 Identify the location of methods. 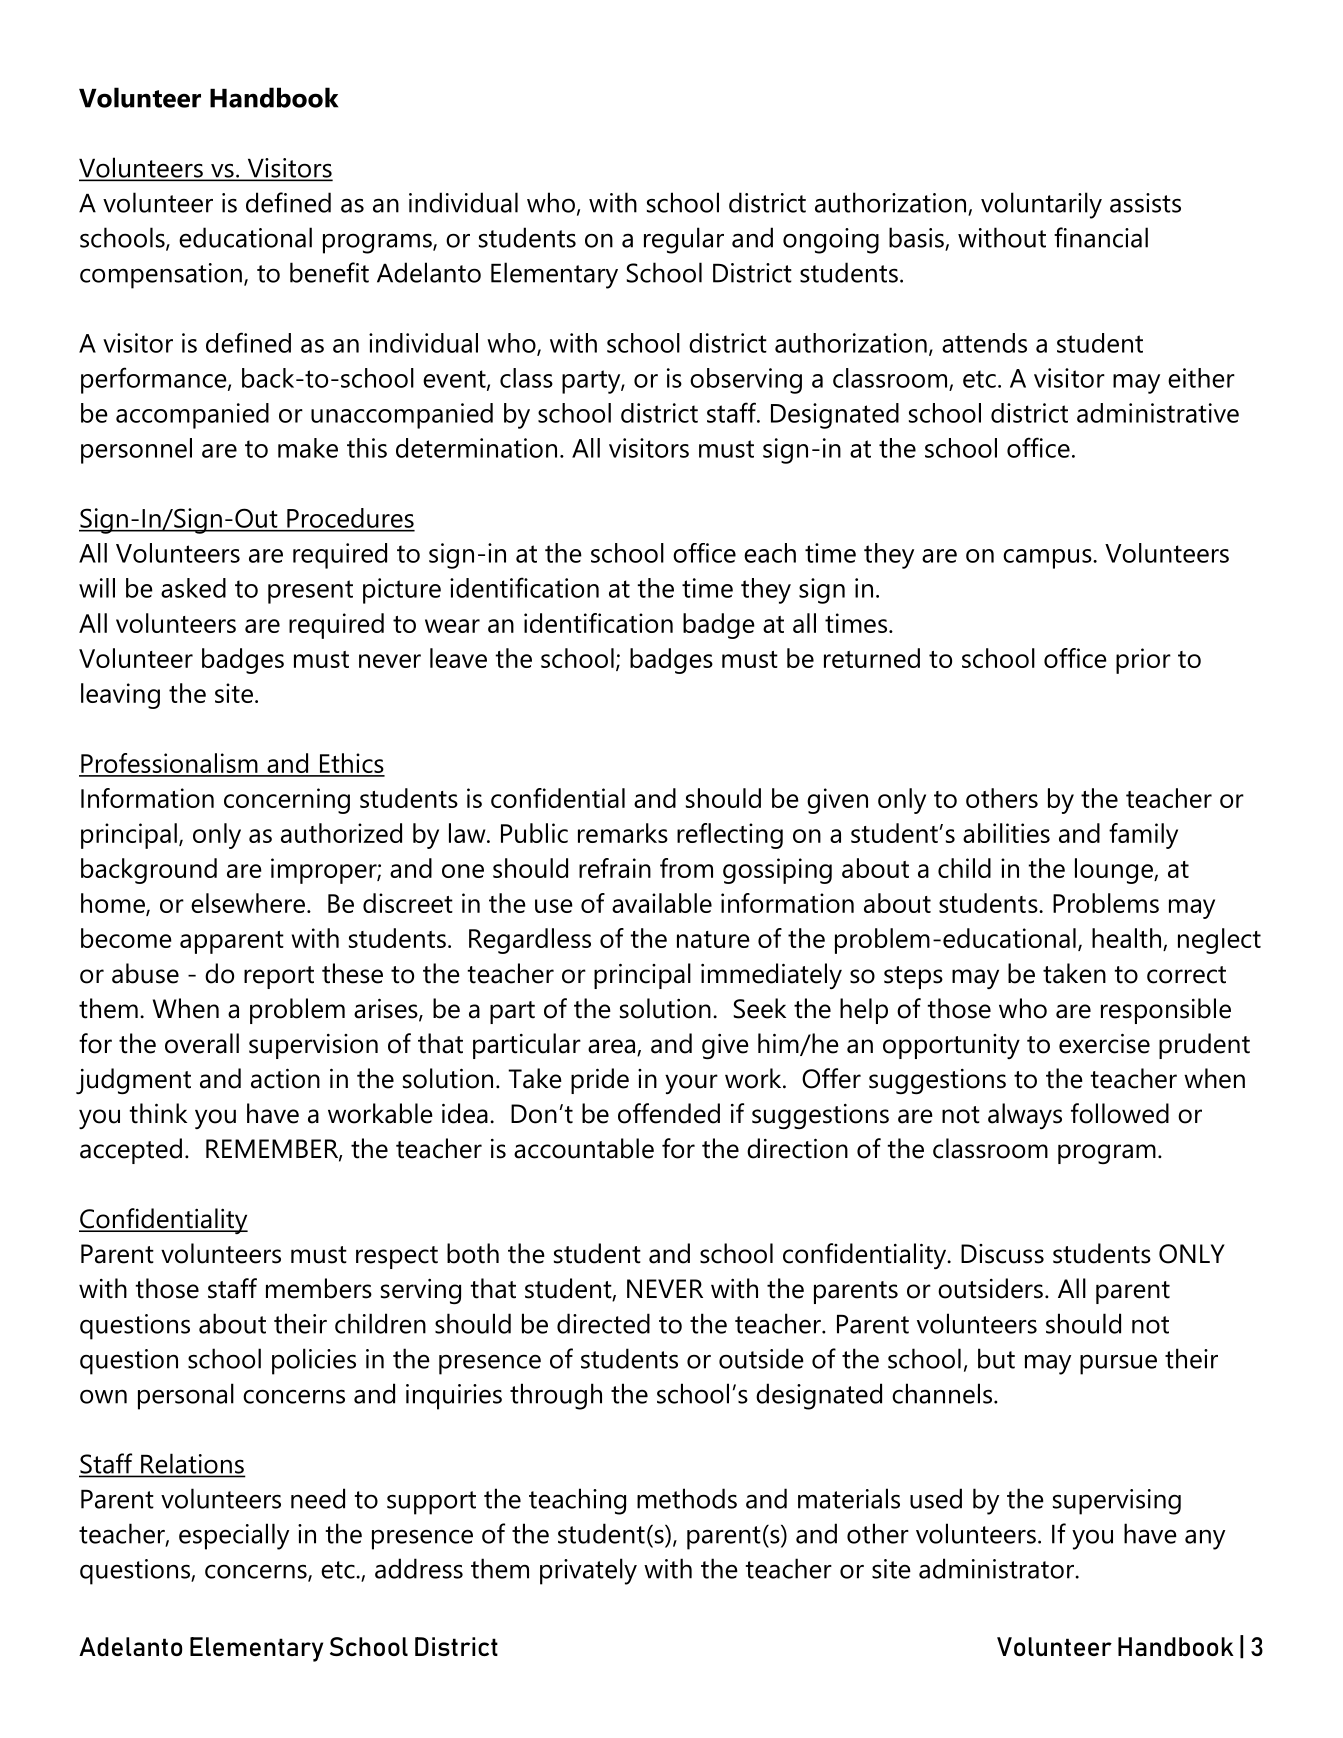
(687, 1498).
